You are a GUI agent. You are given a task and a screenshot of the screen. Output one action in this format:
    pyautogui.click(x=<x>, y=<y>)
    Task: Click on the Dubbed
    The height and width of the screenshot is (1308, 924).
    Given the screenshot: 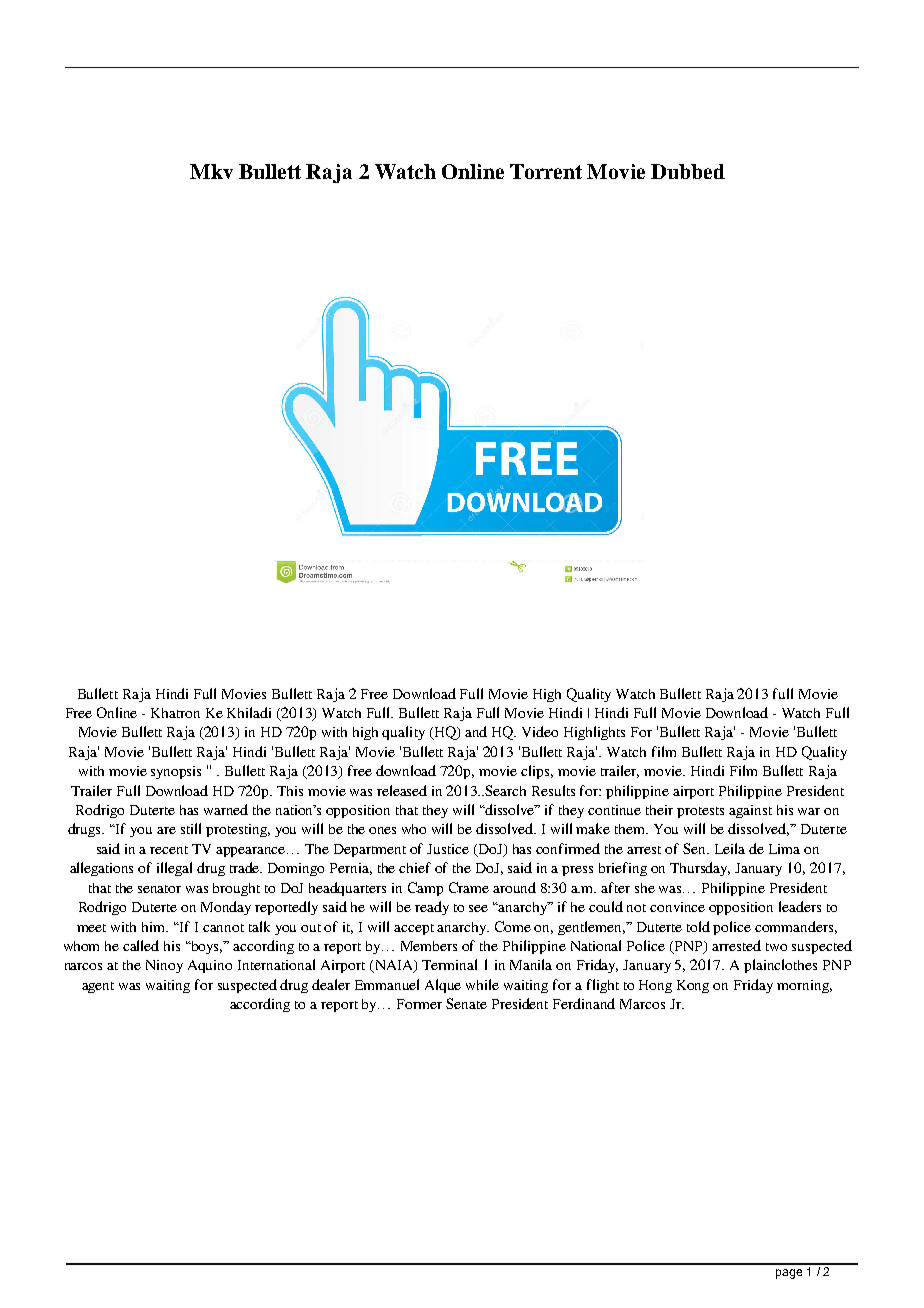 What is the action you would take?
    pyautogui.click(x=688, y=171)
